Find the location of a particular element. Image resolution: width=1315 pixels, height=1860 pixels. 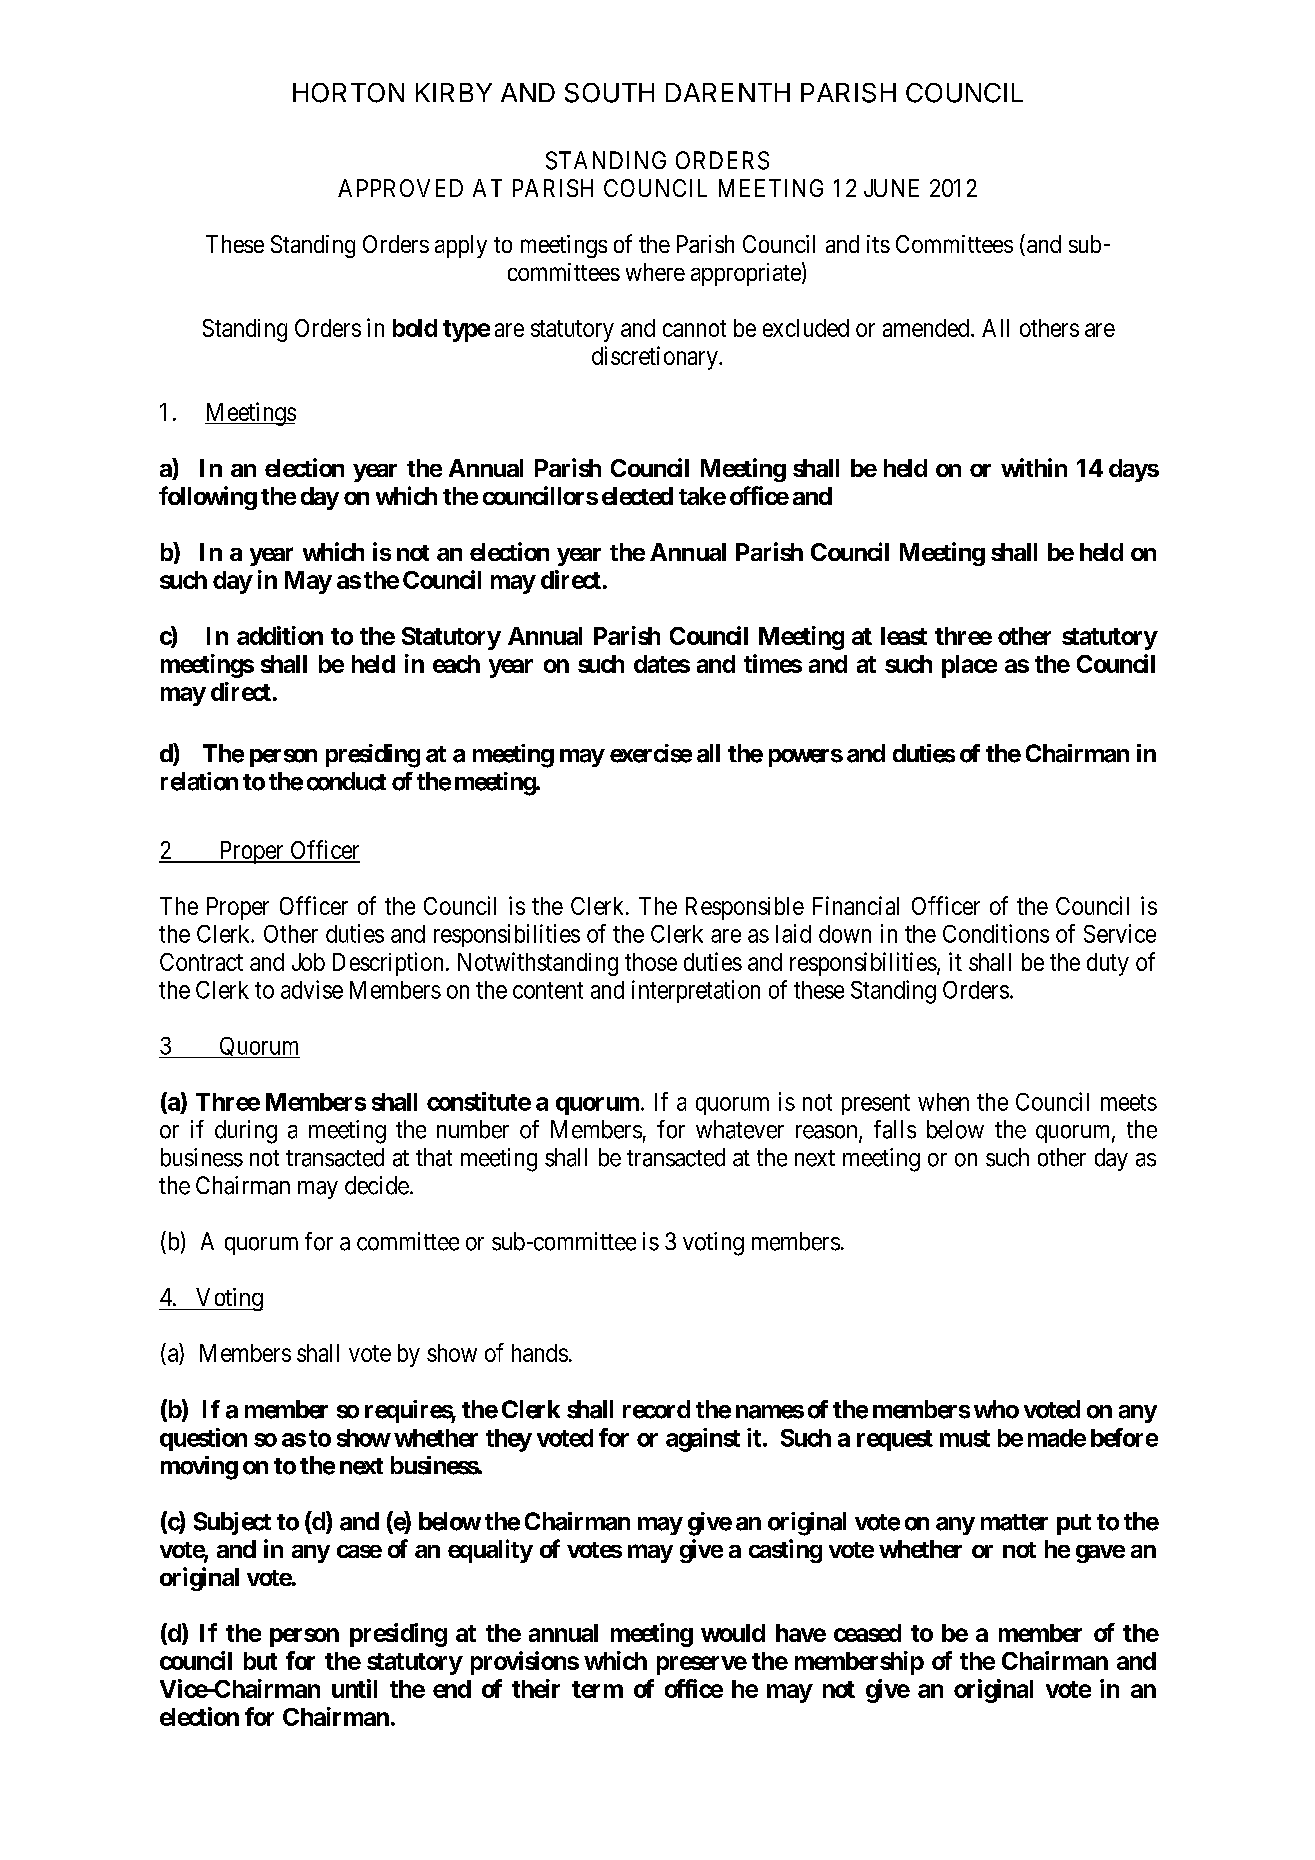

JUNE is located at coordinates (891, 188).
